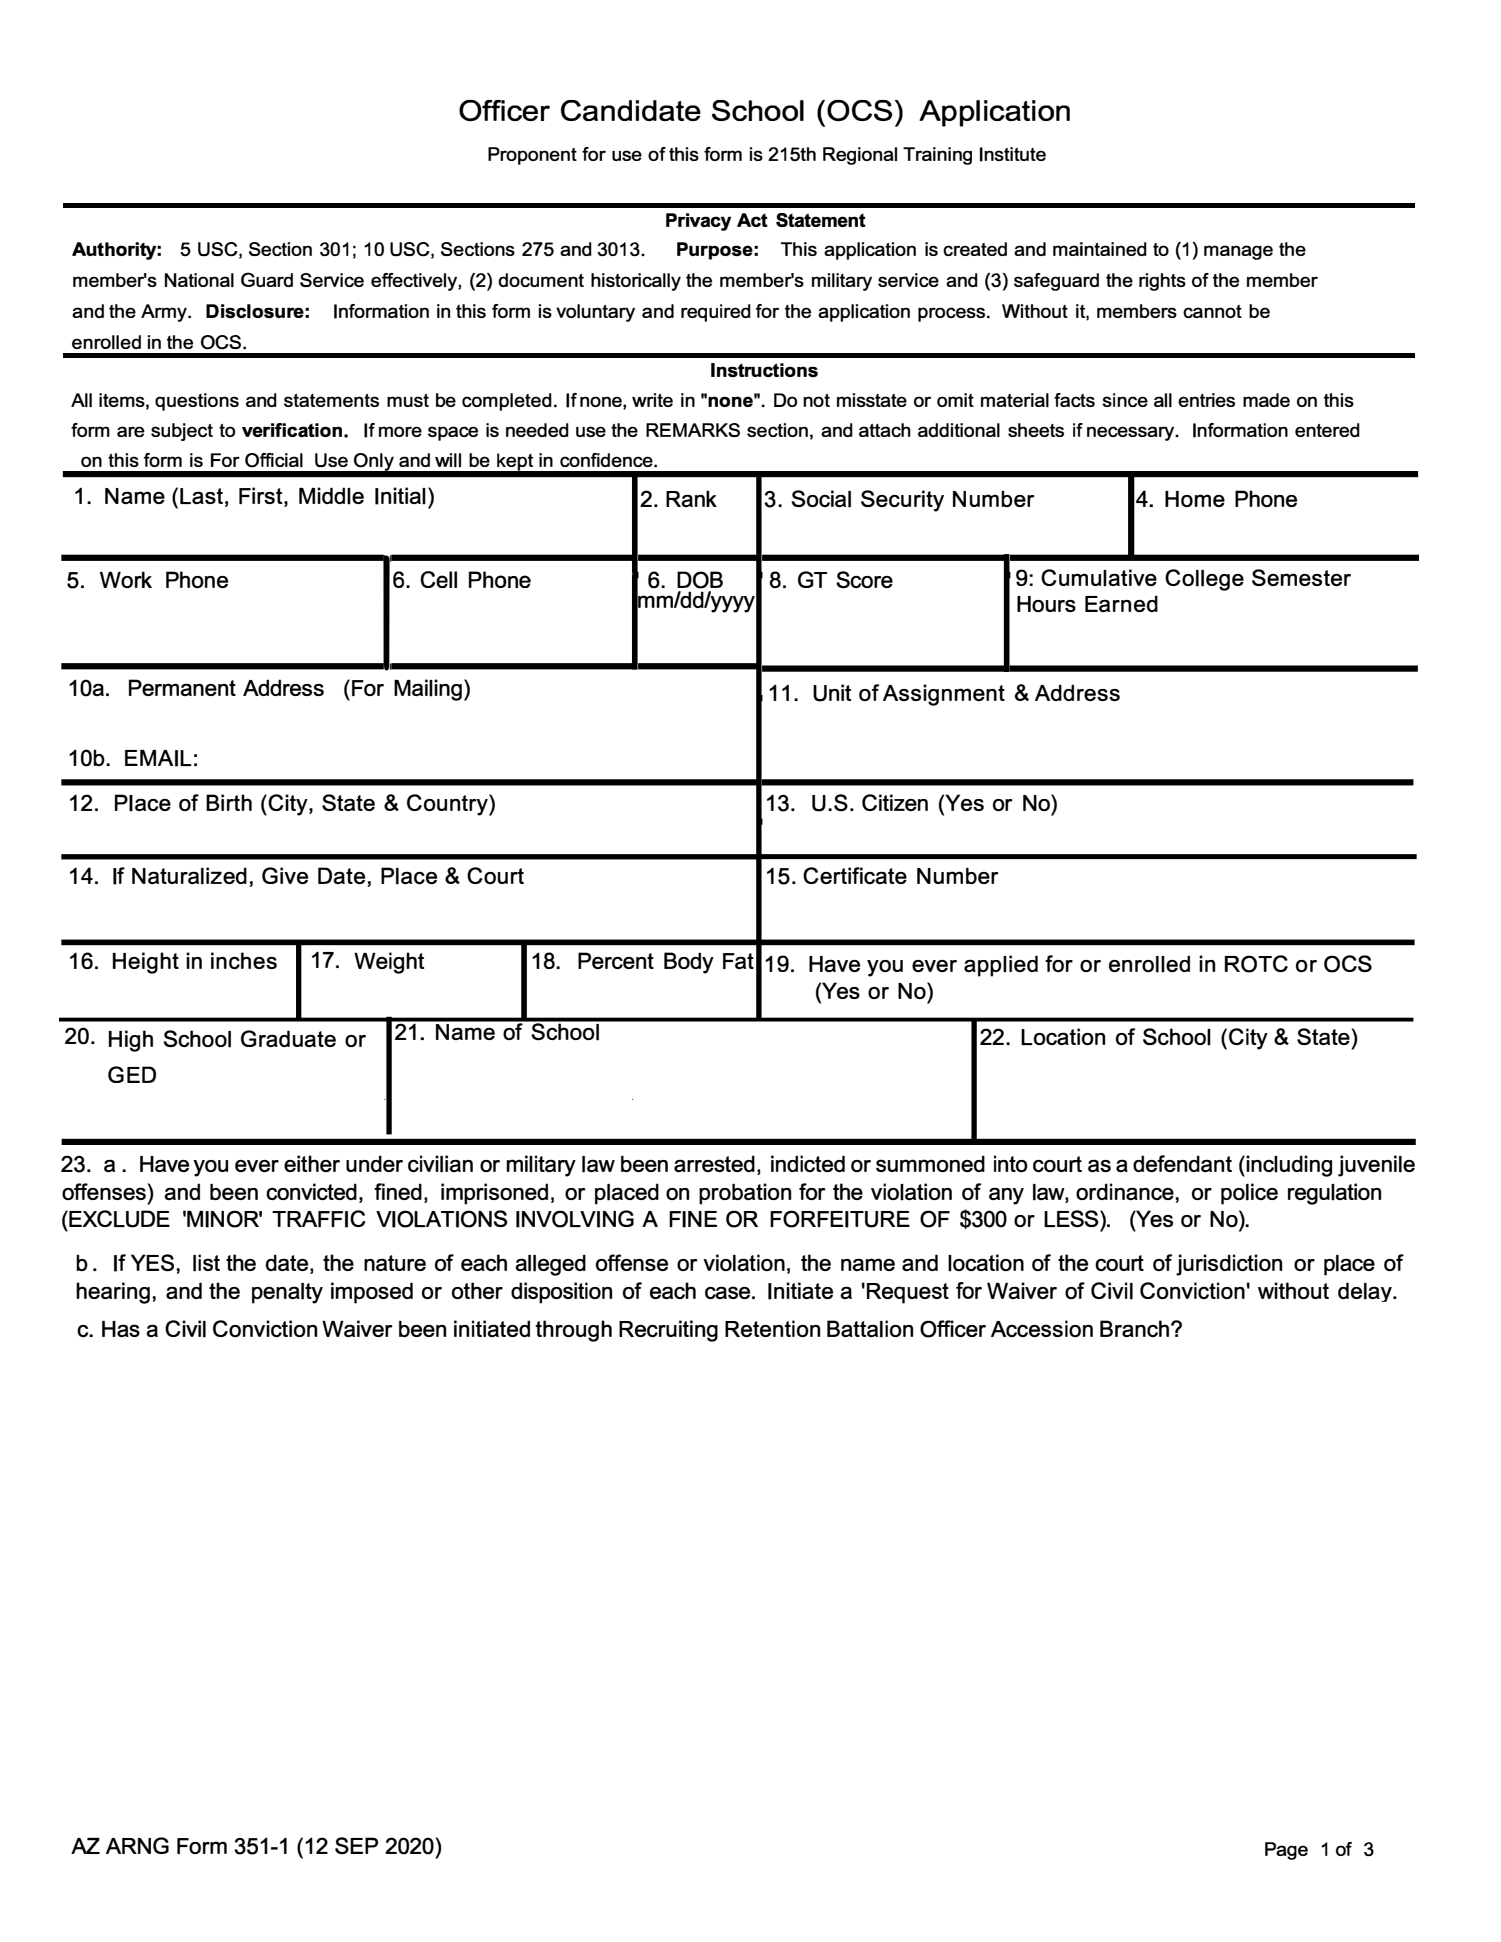  What do you see at coordinates (356, 1845) in the screenshot?
I see `SEP` at bounding box center [356, 1845].
